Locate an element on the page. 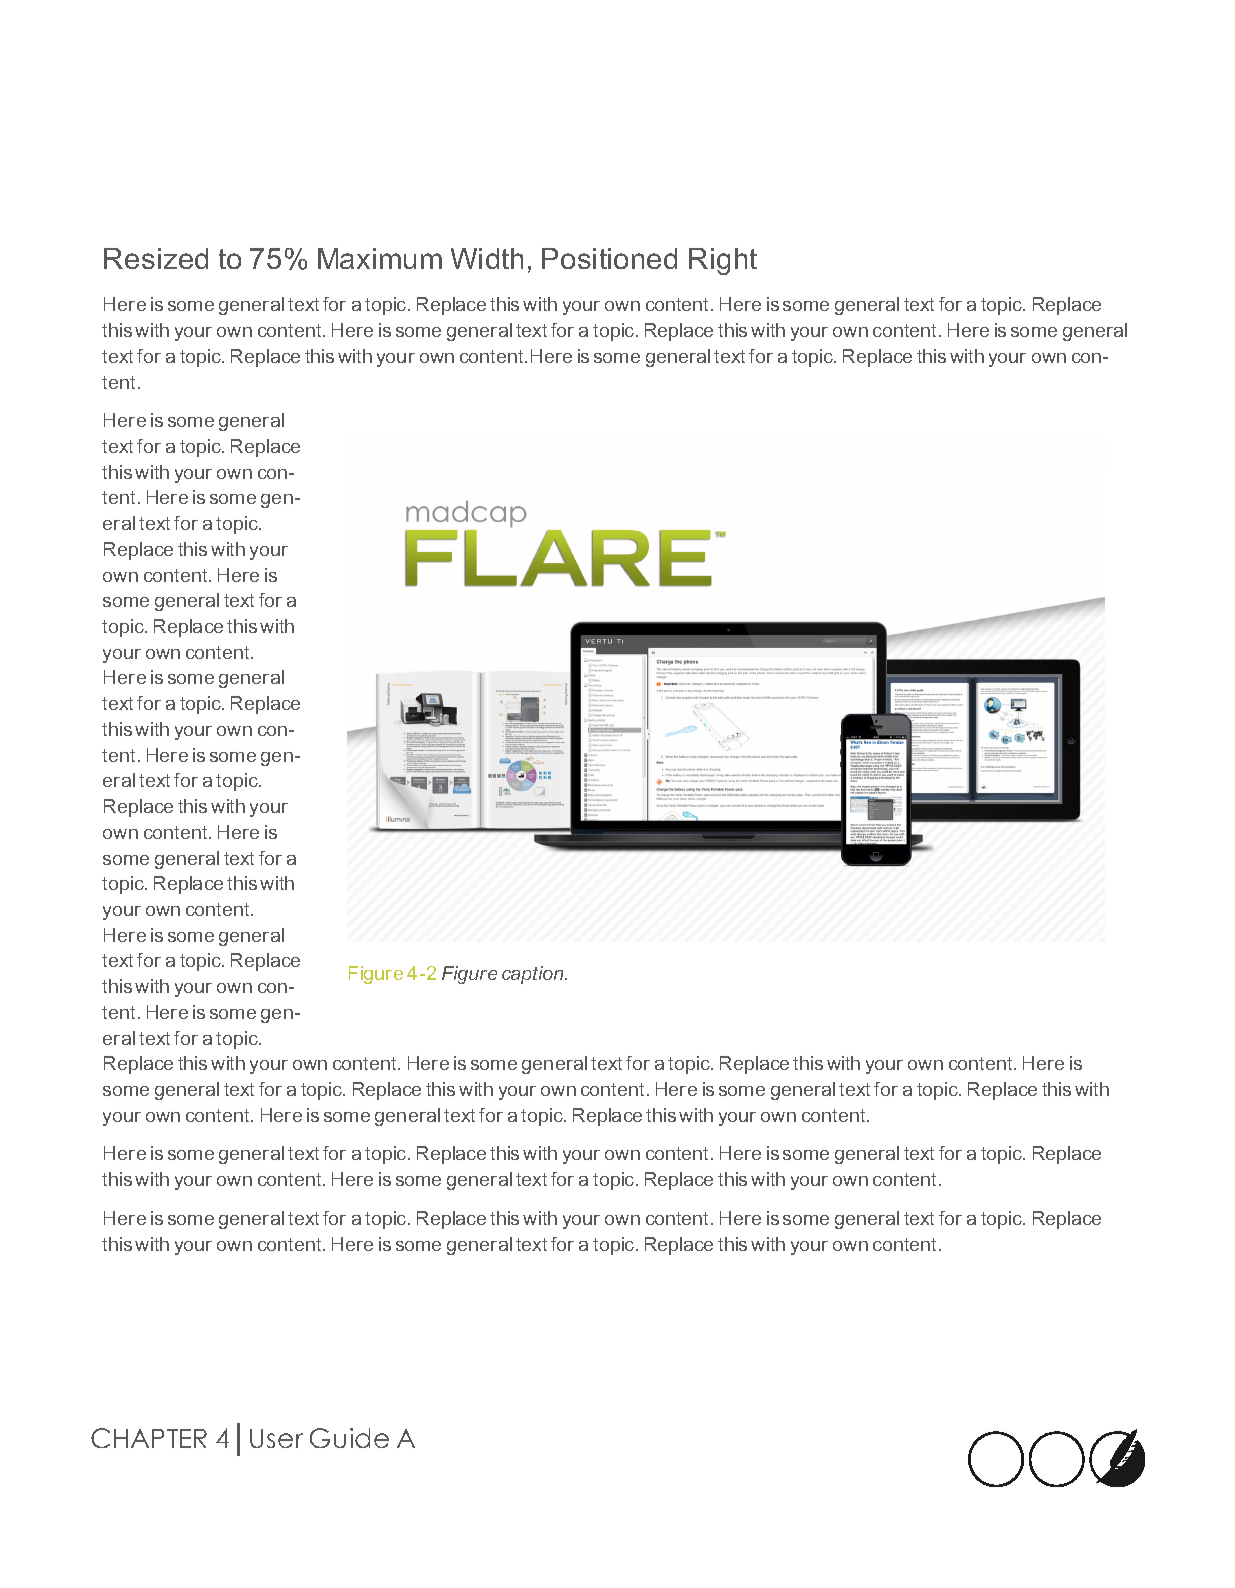  Right is located at coordinates (723, 261).
